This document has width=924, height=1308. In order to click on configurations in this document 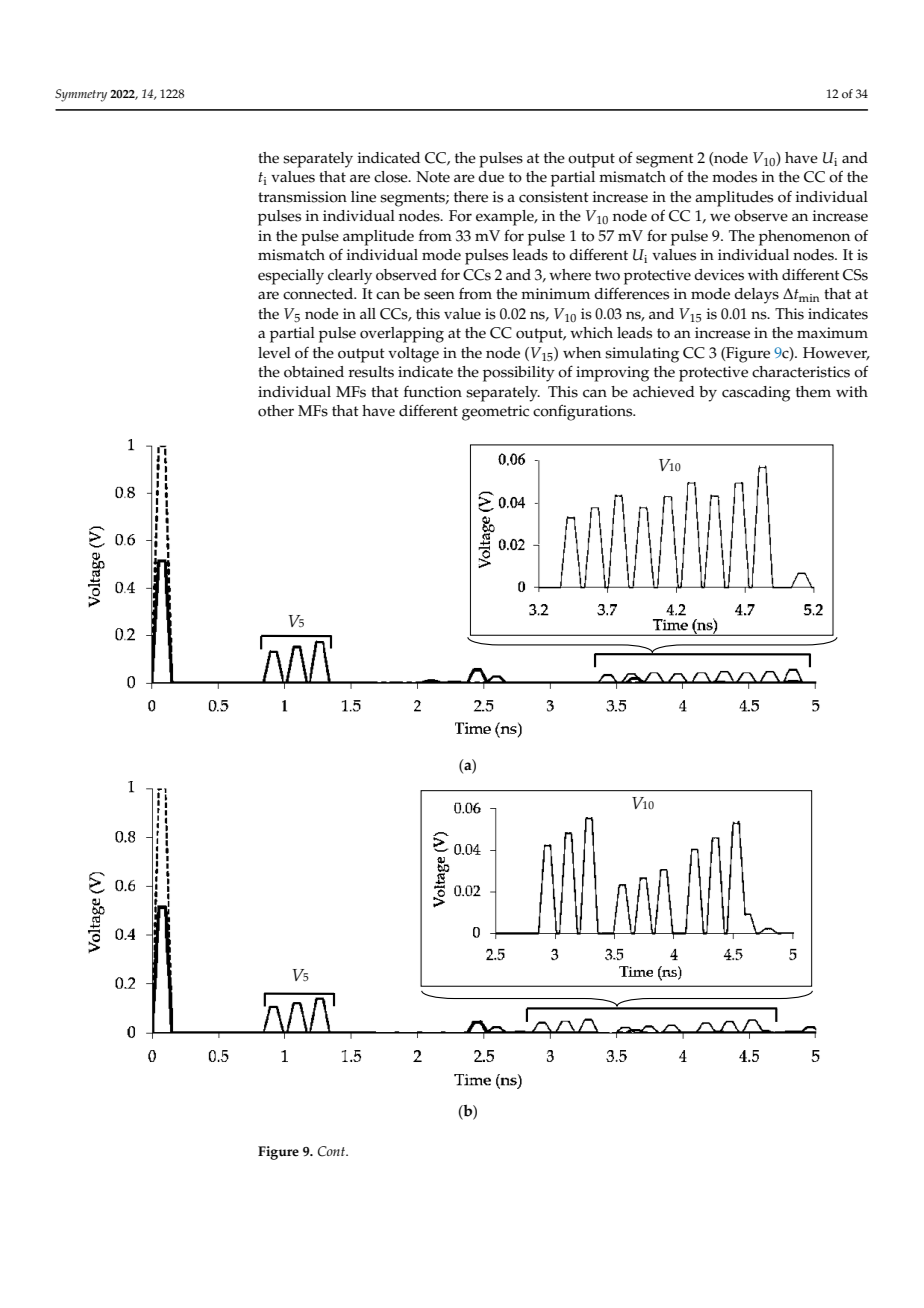, I will do `click(584, 412)`.
